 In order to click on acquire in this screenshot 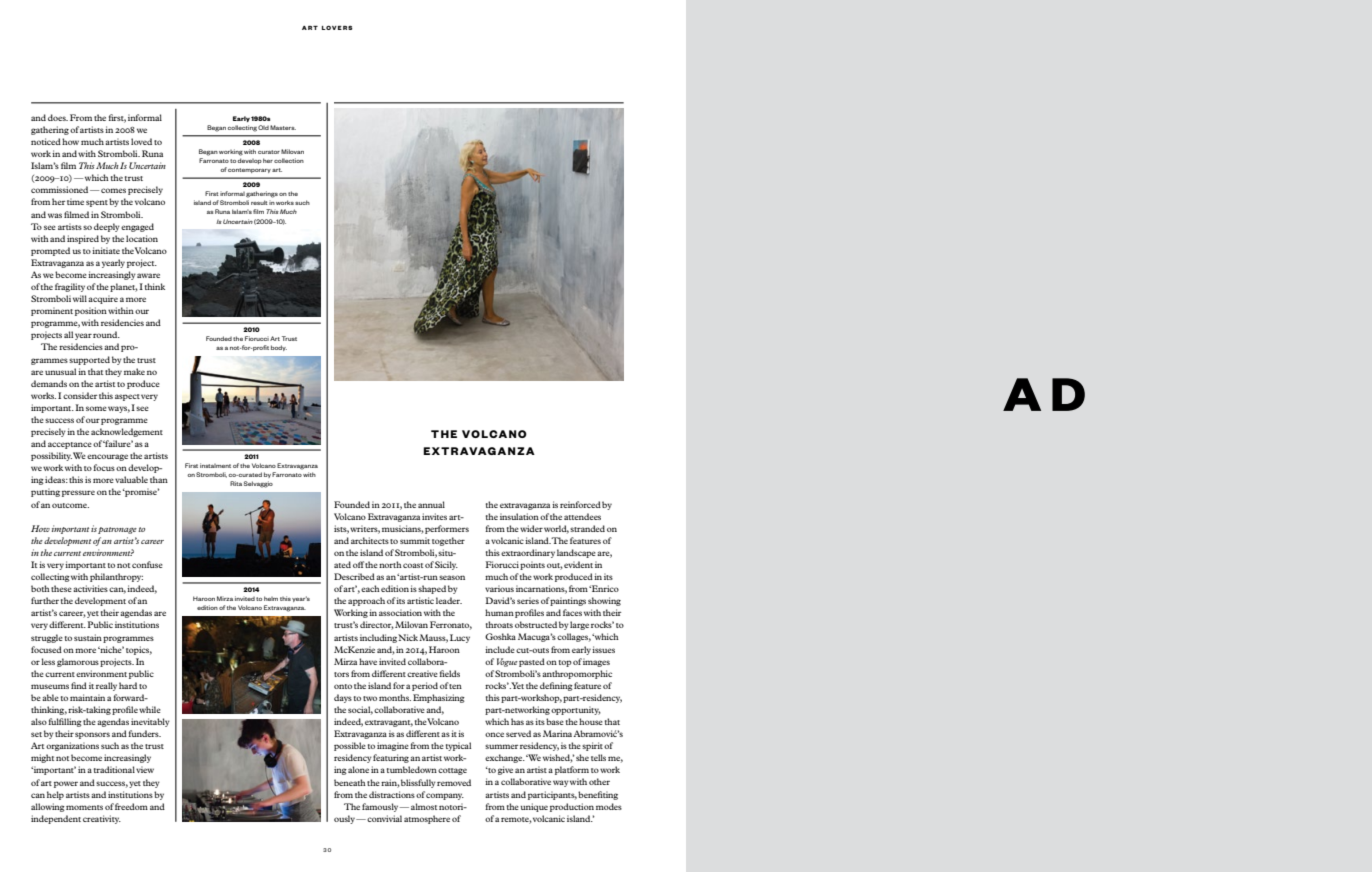, I will do `click(103, 299)`.
